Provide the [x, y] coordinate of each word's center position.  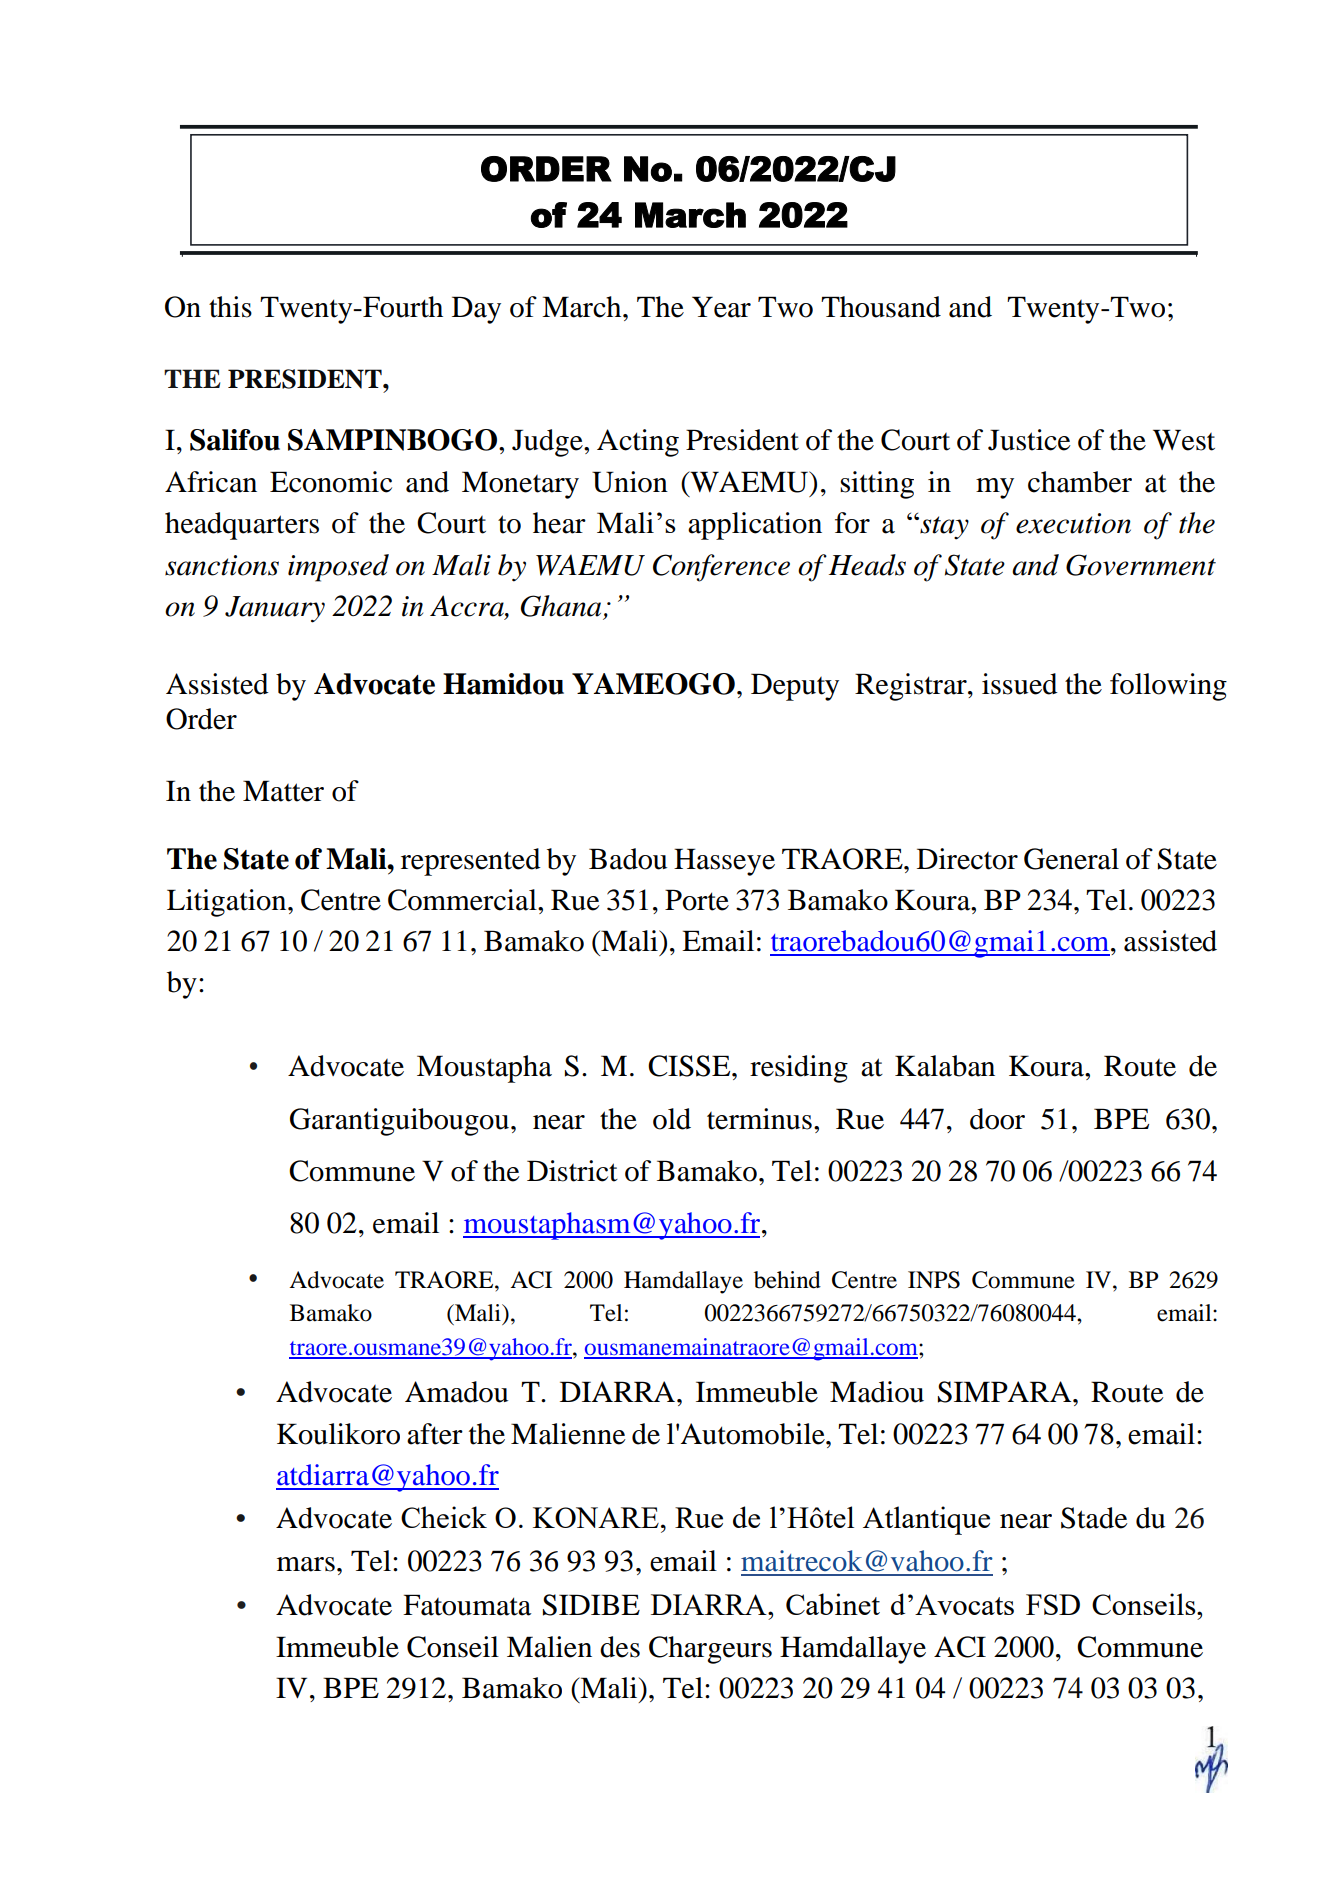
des [620, 1647]
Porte [697, 900]
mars [306, 1564]
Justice [1029, 440]
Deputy [795, 687]
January [275, 609]
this [230, 307]
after [435, 1434]
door [997, 1119]
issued [1020, 684]
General [1071, 859]
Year [721, 307]
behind [787, 1280]
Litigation [228, 903]
